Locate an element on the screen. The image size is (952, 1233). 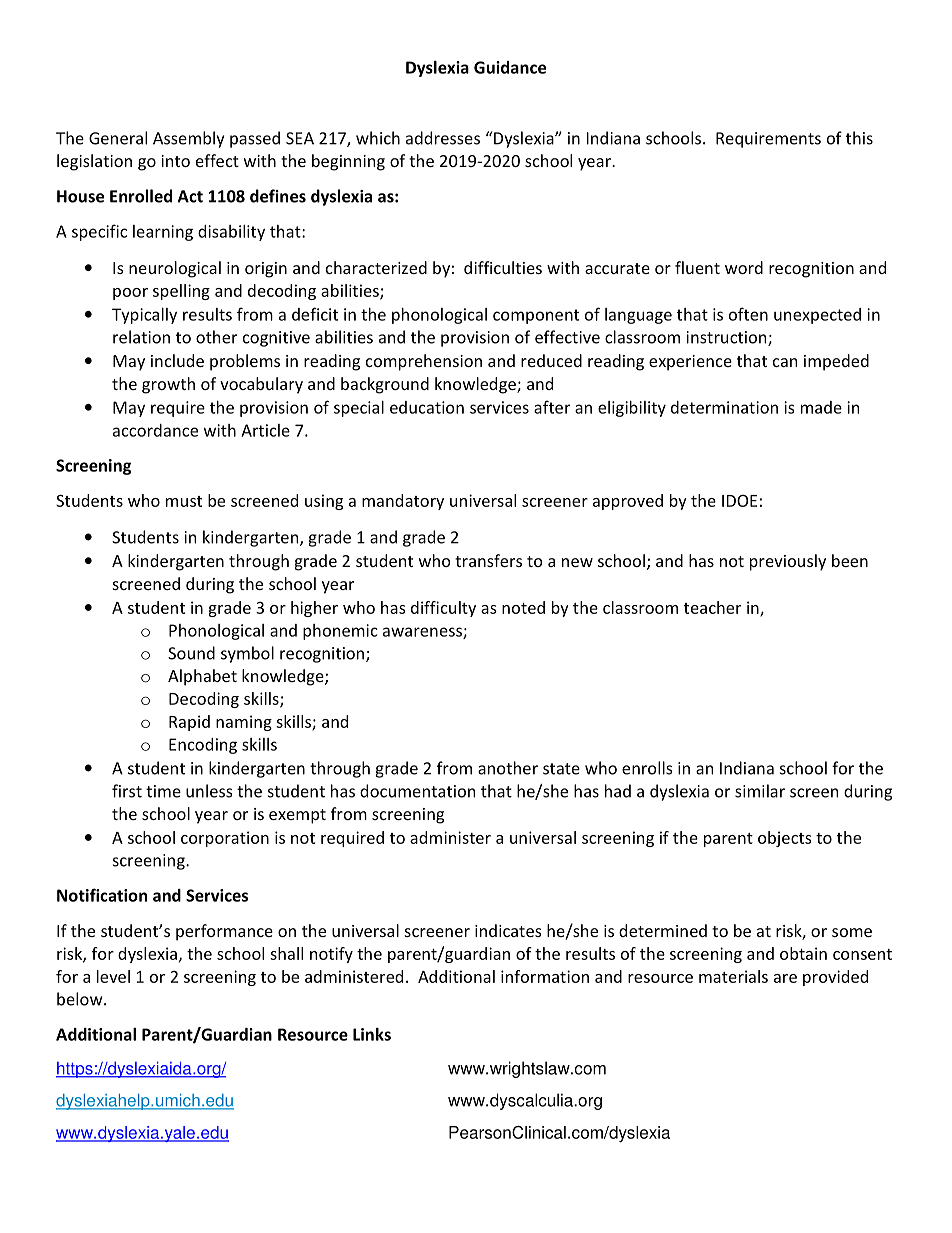
transfers is located at coordinates (488, 560).
